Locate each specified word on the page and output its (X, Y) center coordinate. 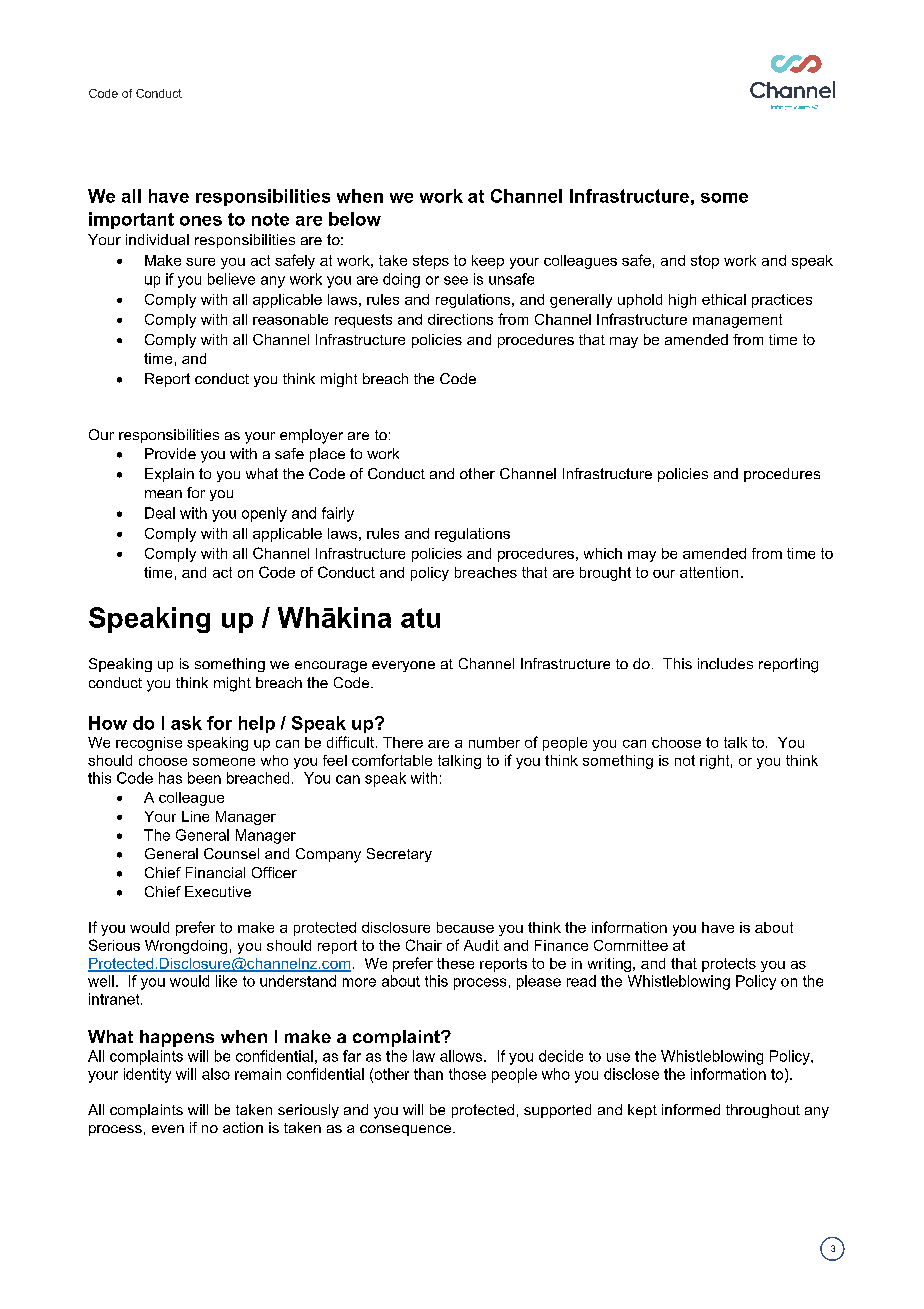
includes (725, 663)
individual (157, 239)
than (428, 1074)
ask (186, 723)
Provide (170, 453)
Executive (218, 891)
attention (709, 572)
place (327, 455)
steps (431, 262)
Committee (631, 945)
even (168, 1129)
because (465, 927)
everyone (403, 666)
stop (705, 262)
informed (691, 1109)
